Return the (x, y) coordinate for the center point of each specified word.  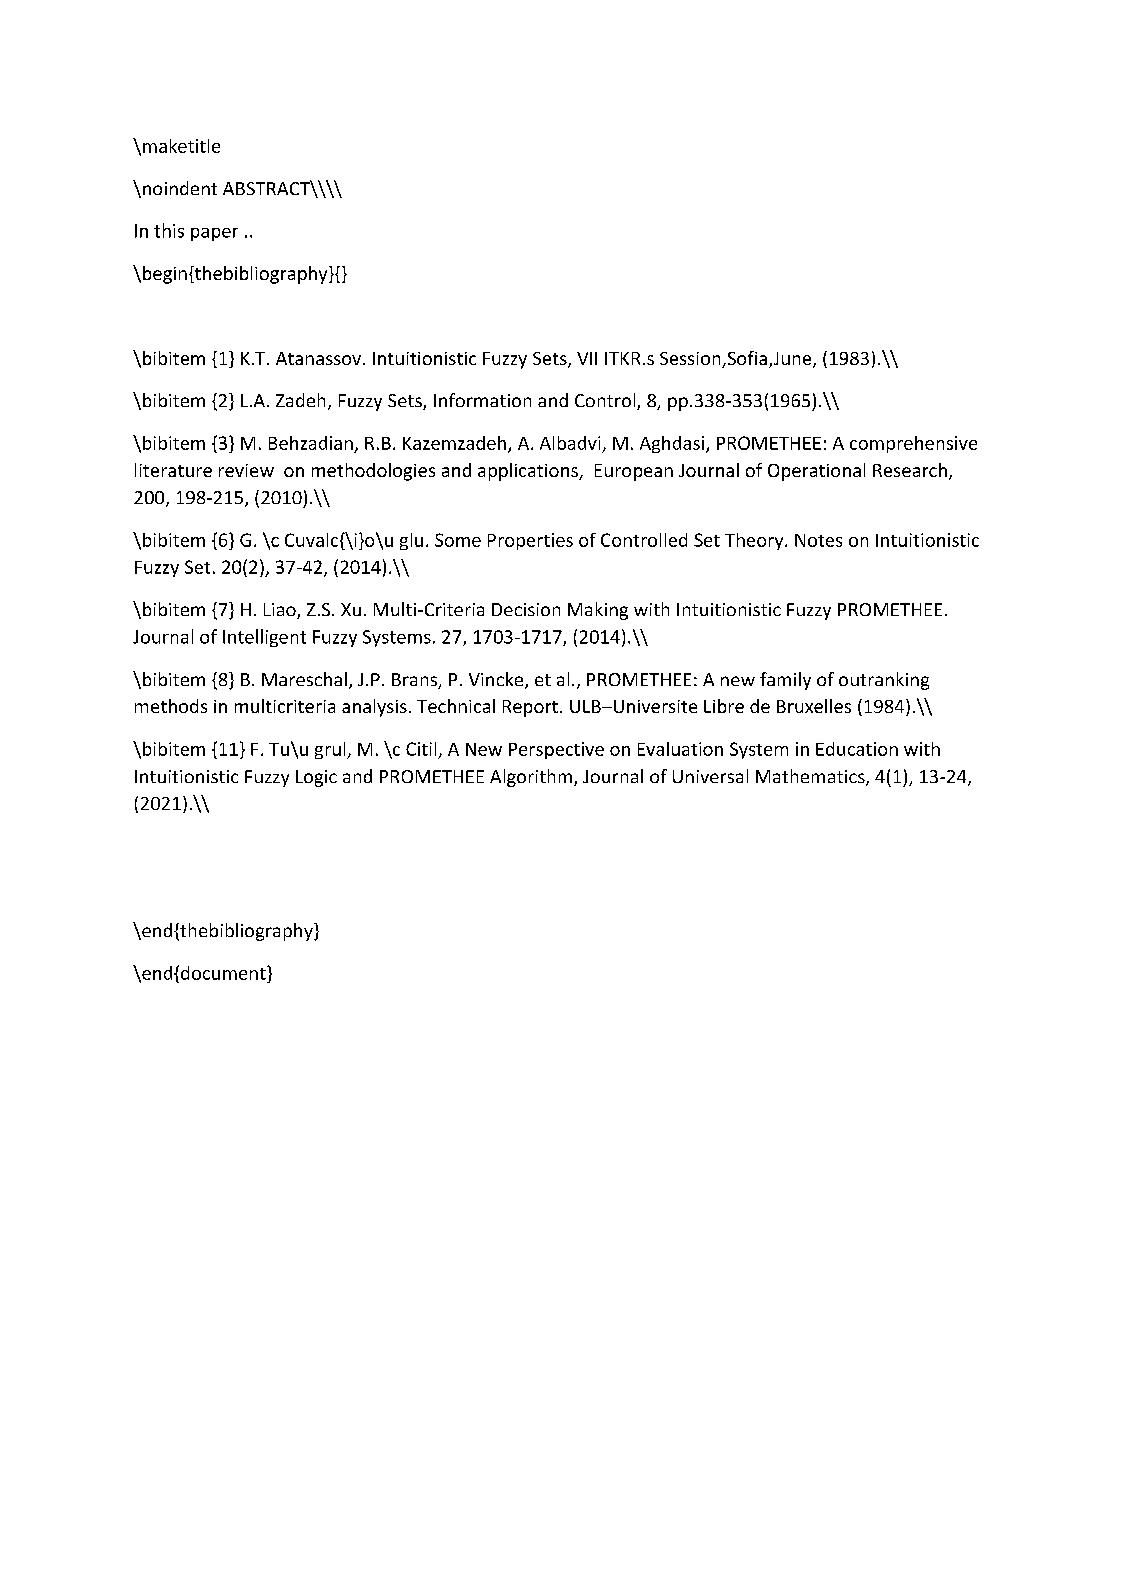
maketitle (181, 146)
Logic (316, 778)
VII (587, 358)
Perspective (556, 750)
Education (857, 749)
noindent (180, 188)
